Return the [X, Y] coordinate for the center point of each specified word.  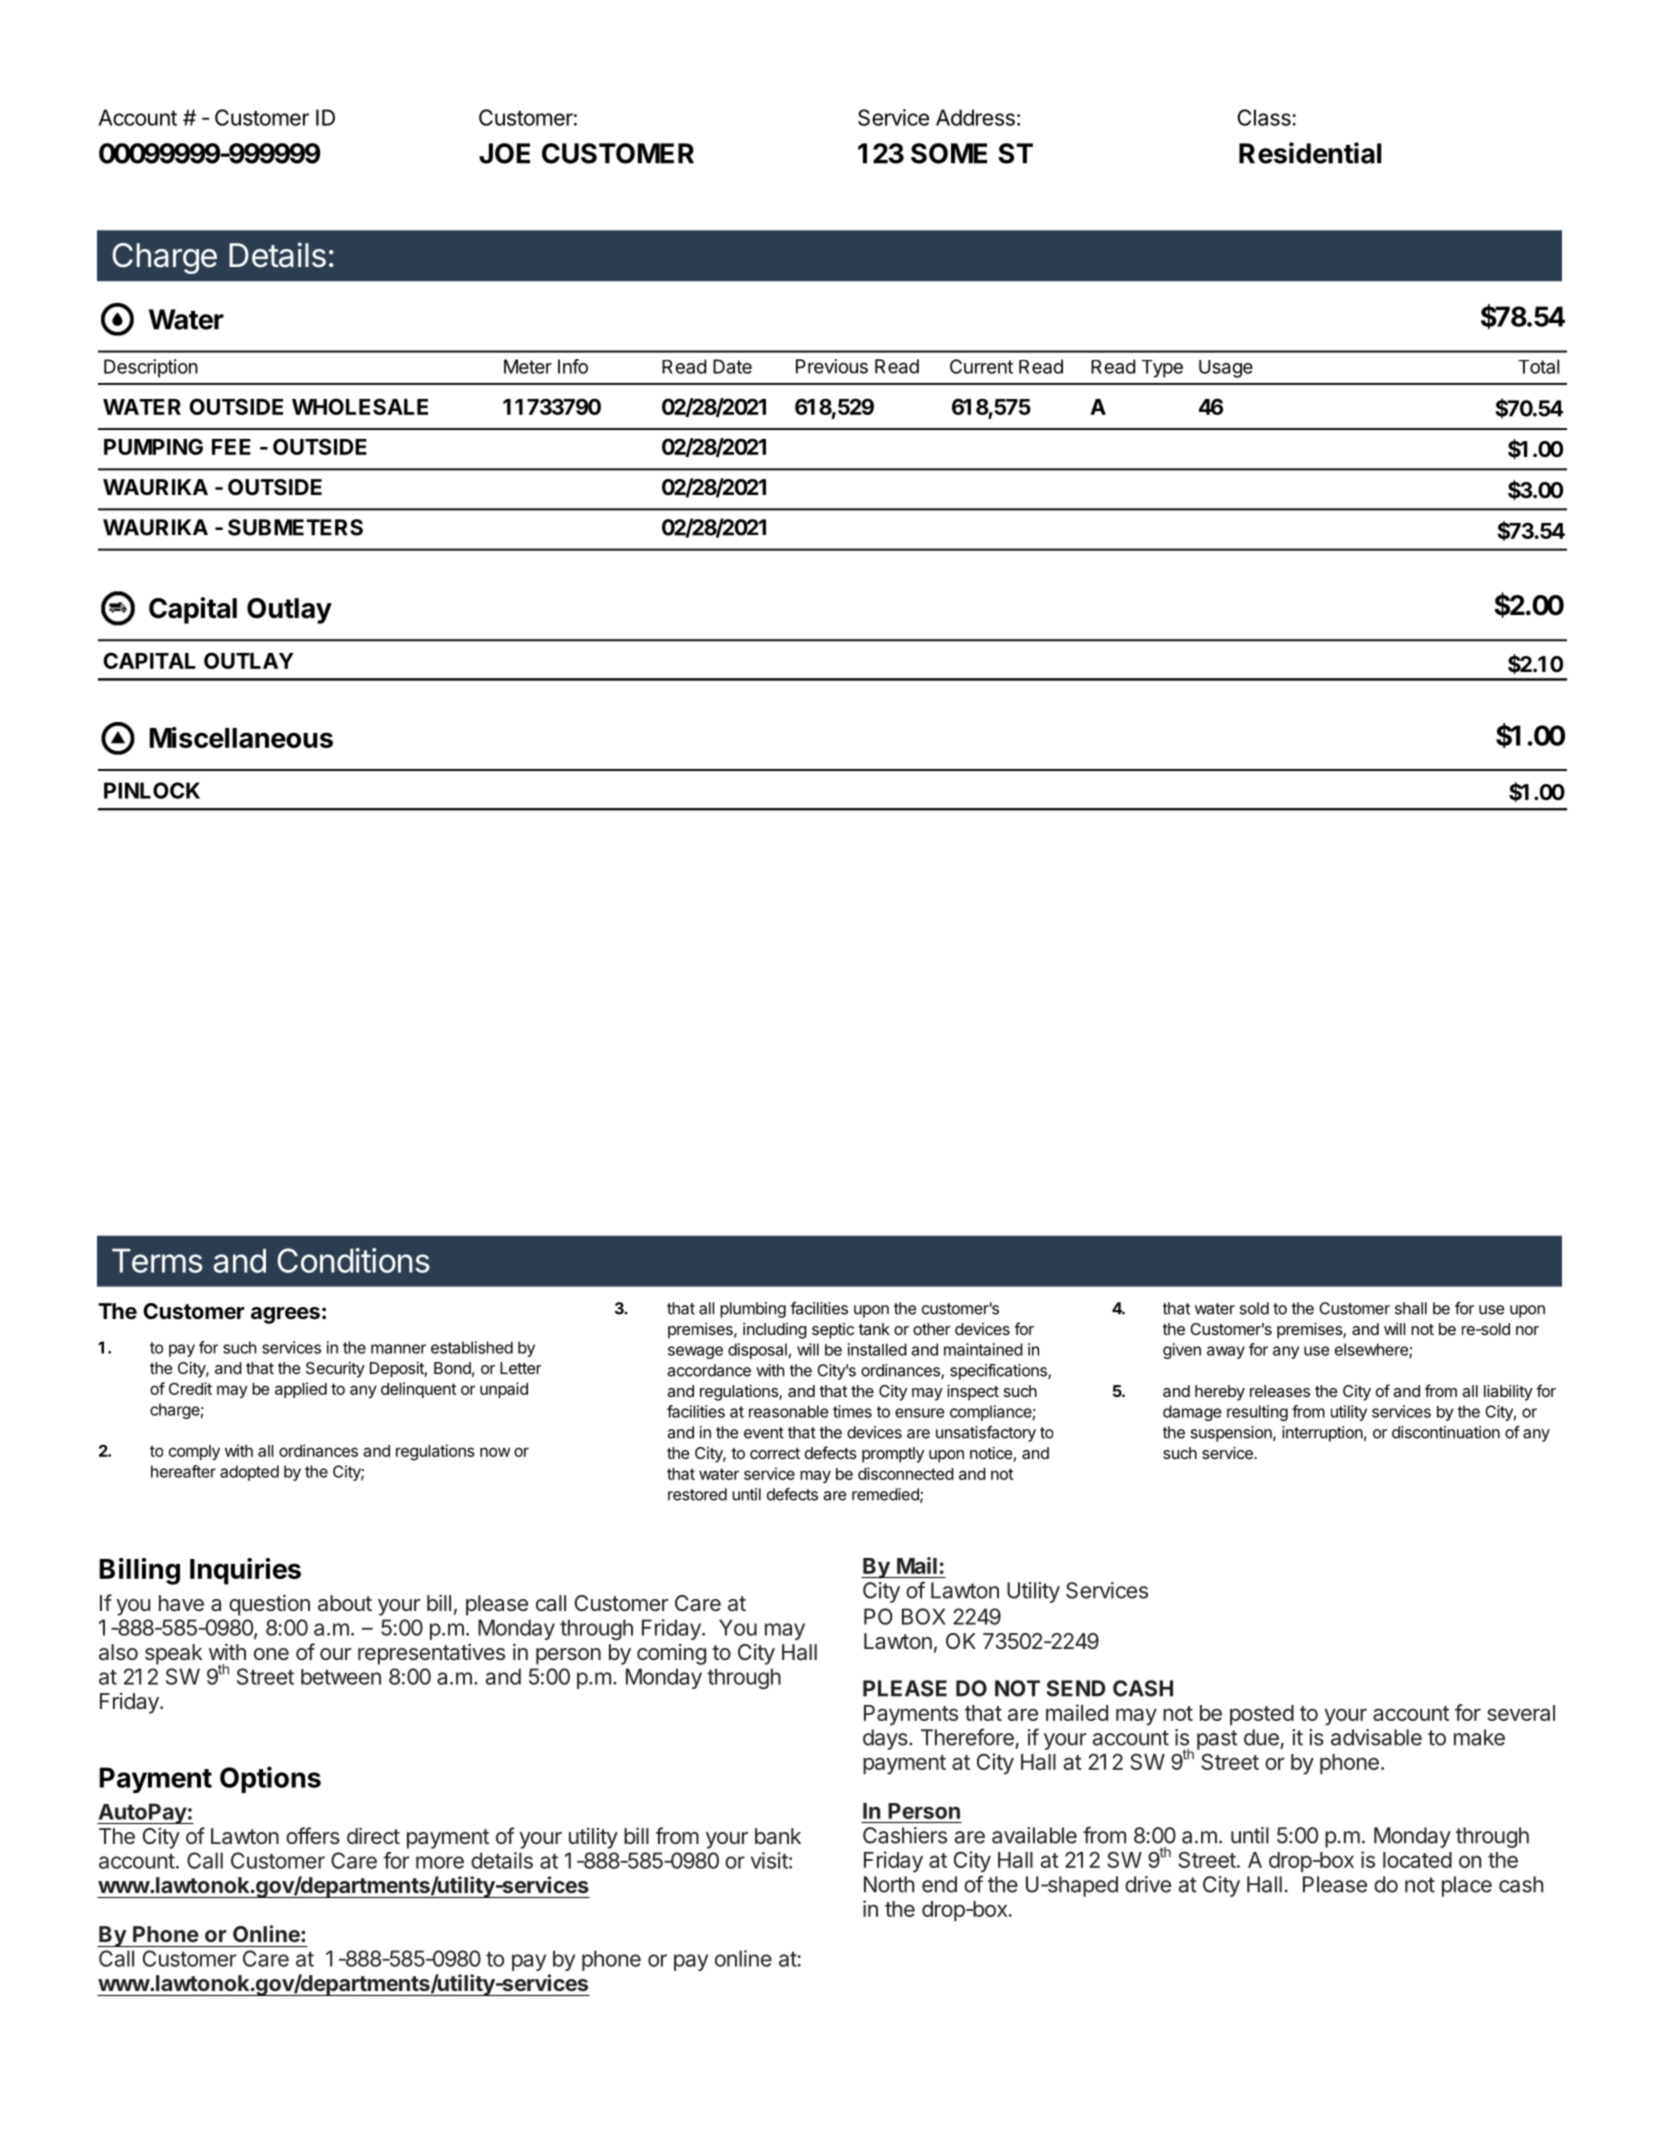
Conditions [353, 1260]
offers [313, 1836]
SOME [949, 153]
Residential [1310, 153]
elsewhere [1372, 1350]
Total [1538, 366]
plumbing [753, 1310]
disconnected [906, 1473]
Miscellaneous [241, 737]
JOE [504, 153]
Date [732, 366]
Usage [1226, 369]
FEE [231, 447]
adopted [249, 1473]
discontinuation [1446, 1432]
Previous [832, 366]
